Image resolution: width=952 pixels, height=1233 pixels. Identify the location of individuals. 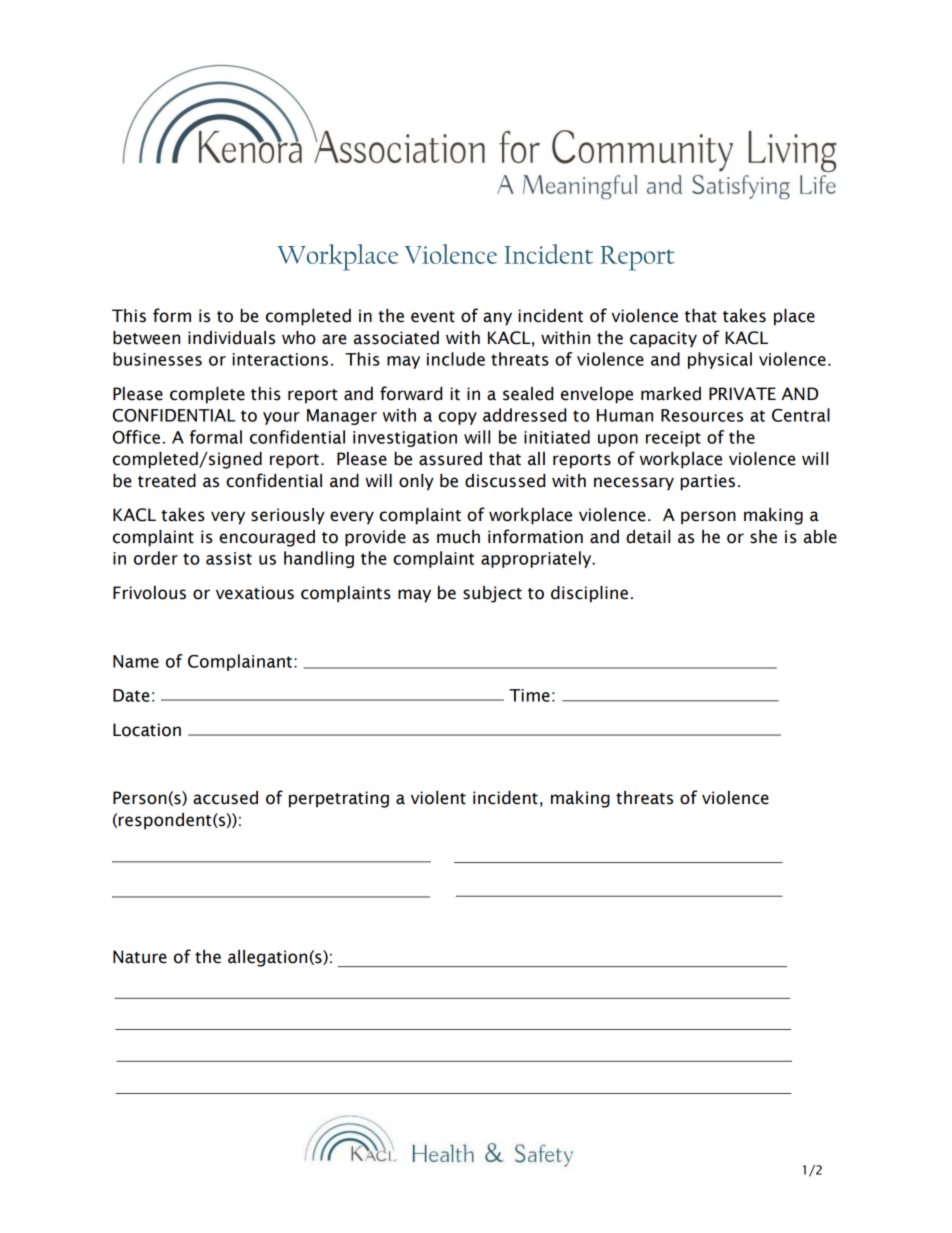
(231, 338).
